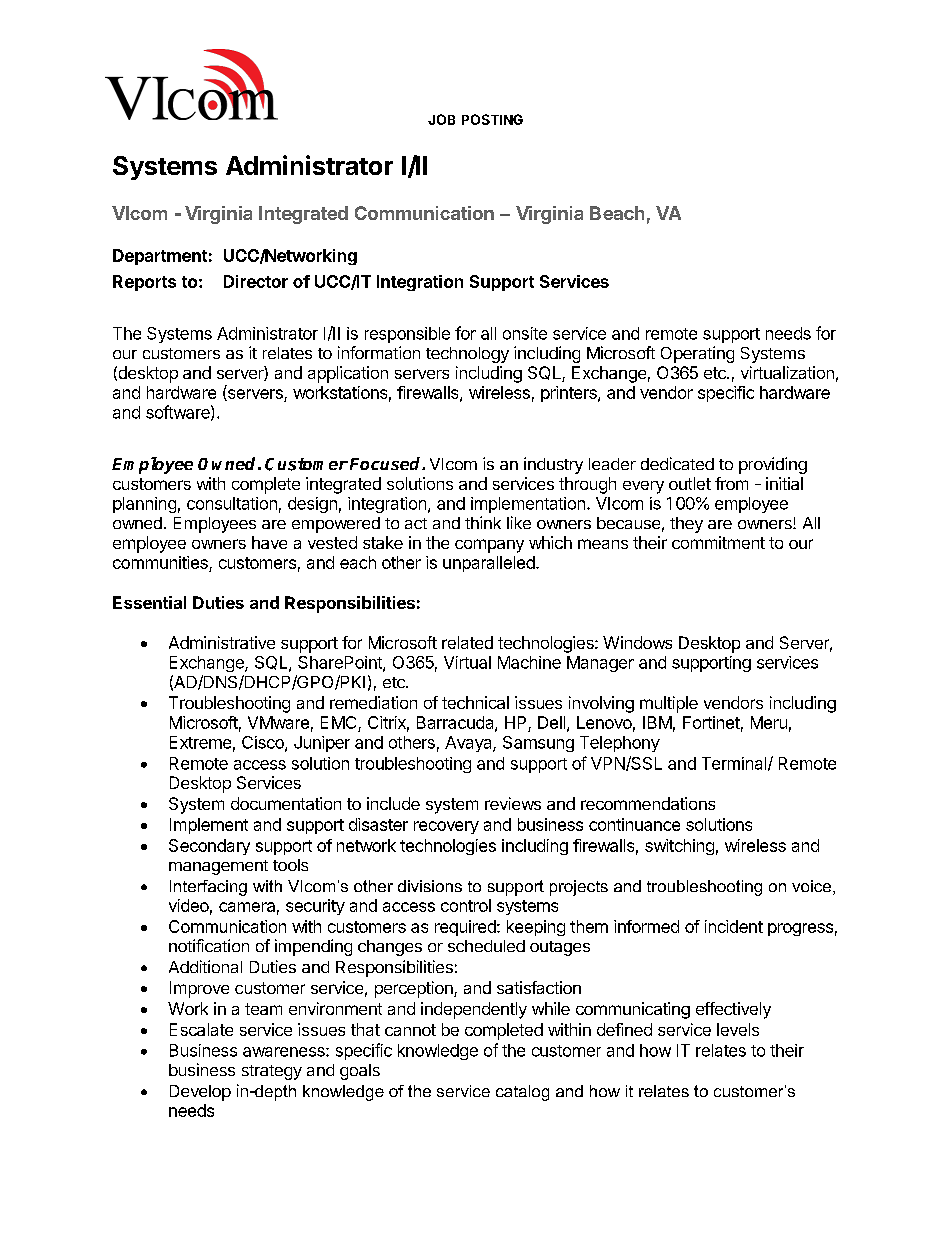  What do you see at coordinates (209, 847) in the image?
I see `Secondary` at bounding box center [209, 847].
